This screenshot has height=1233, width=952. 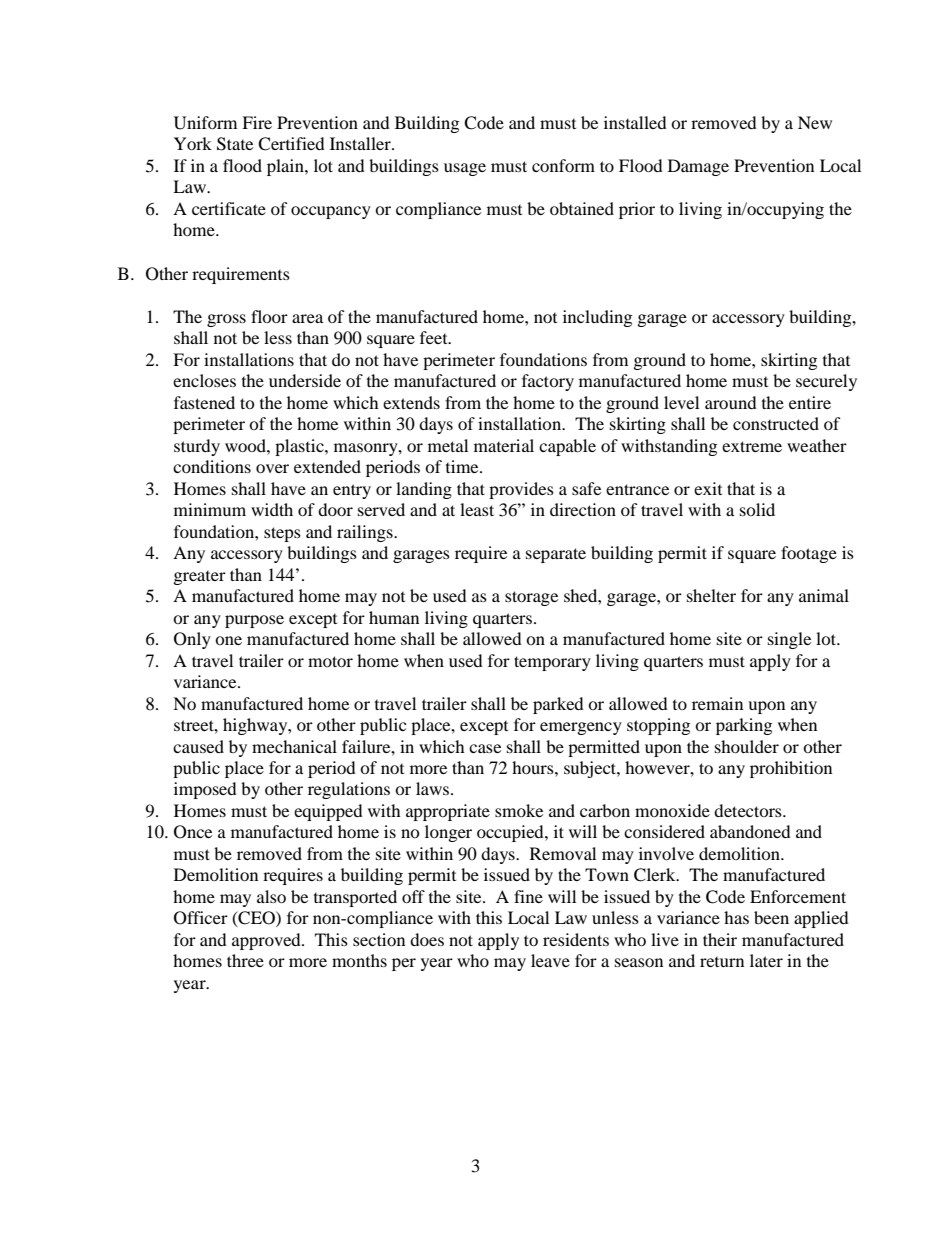 I want to click on solid, so click(x=757, y=509).
